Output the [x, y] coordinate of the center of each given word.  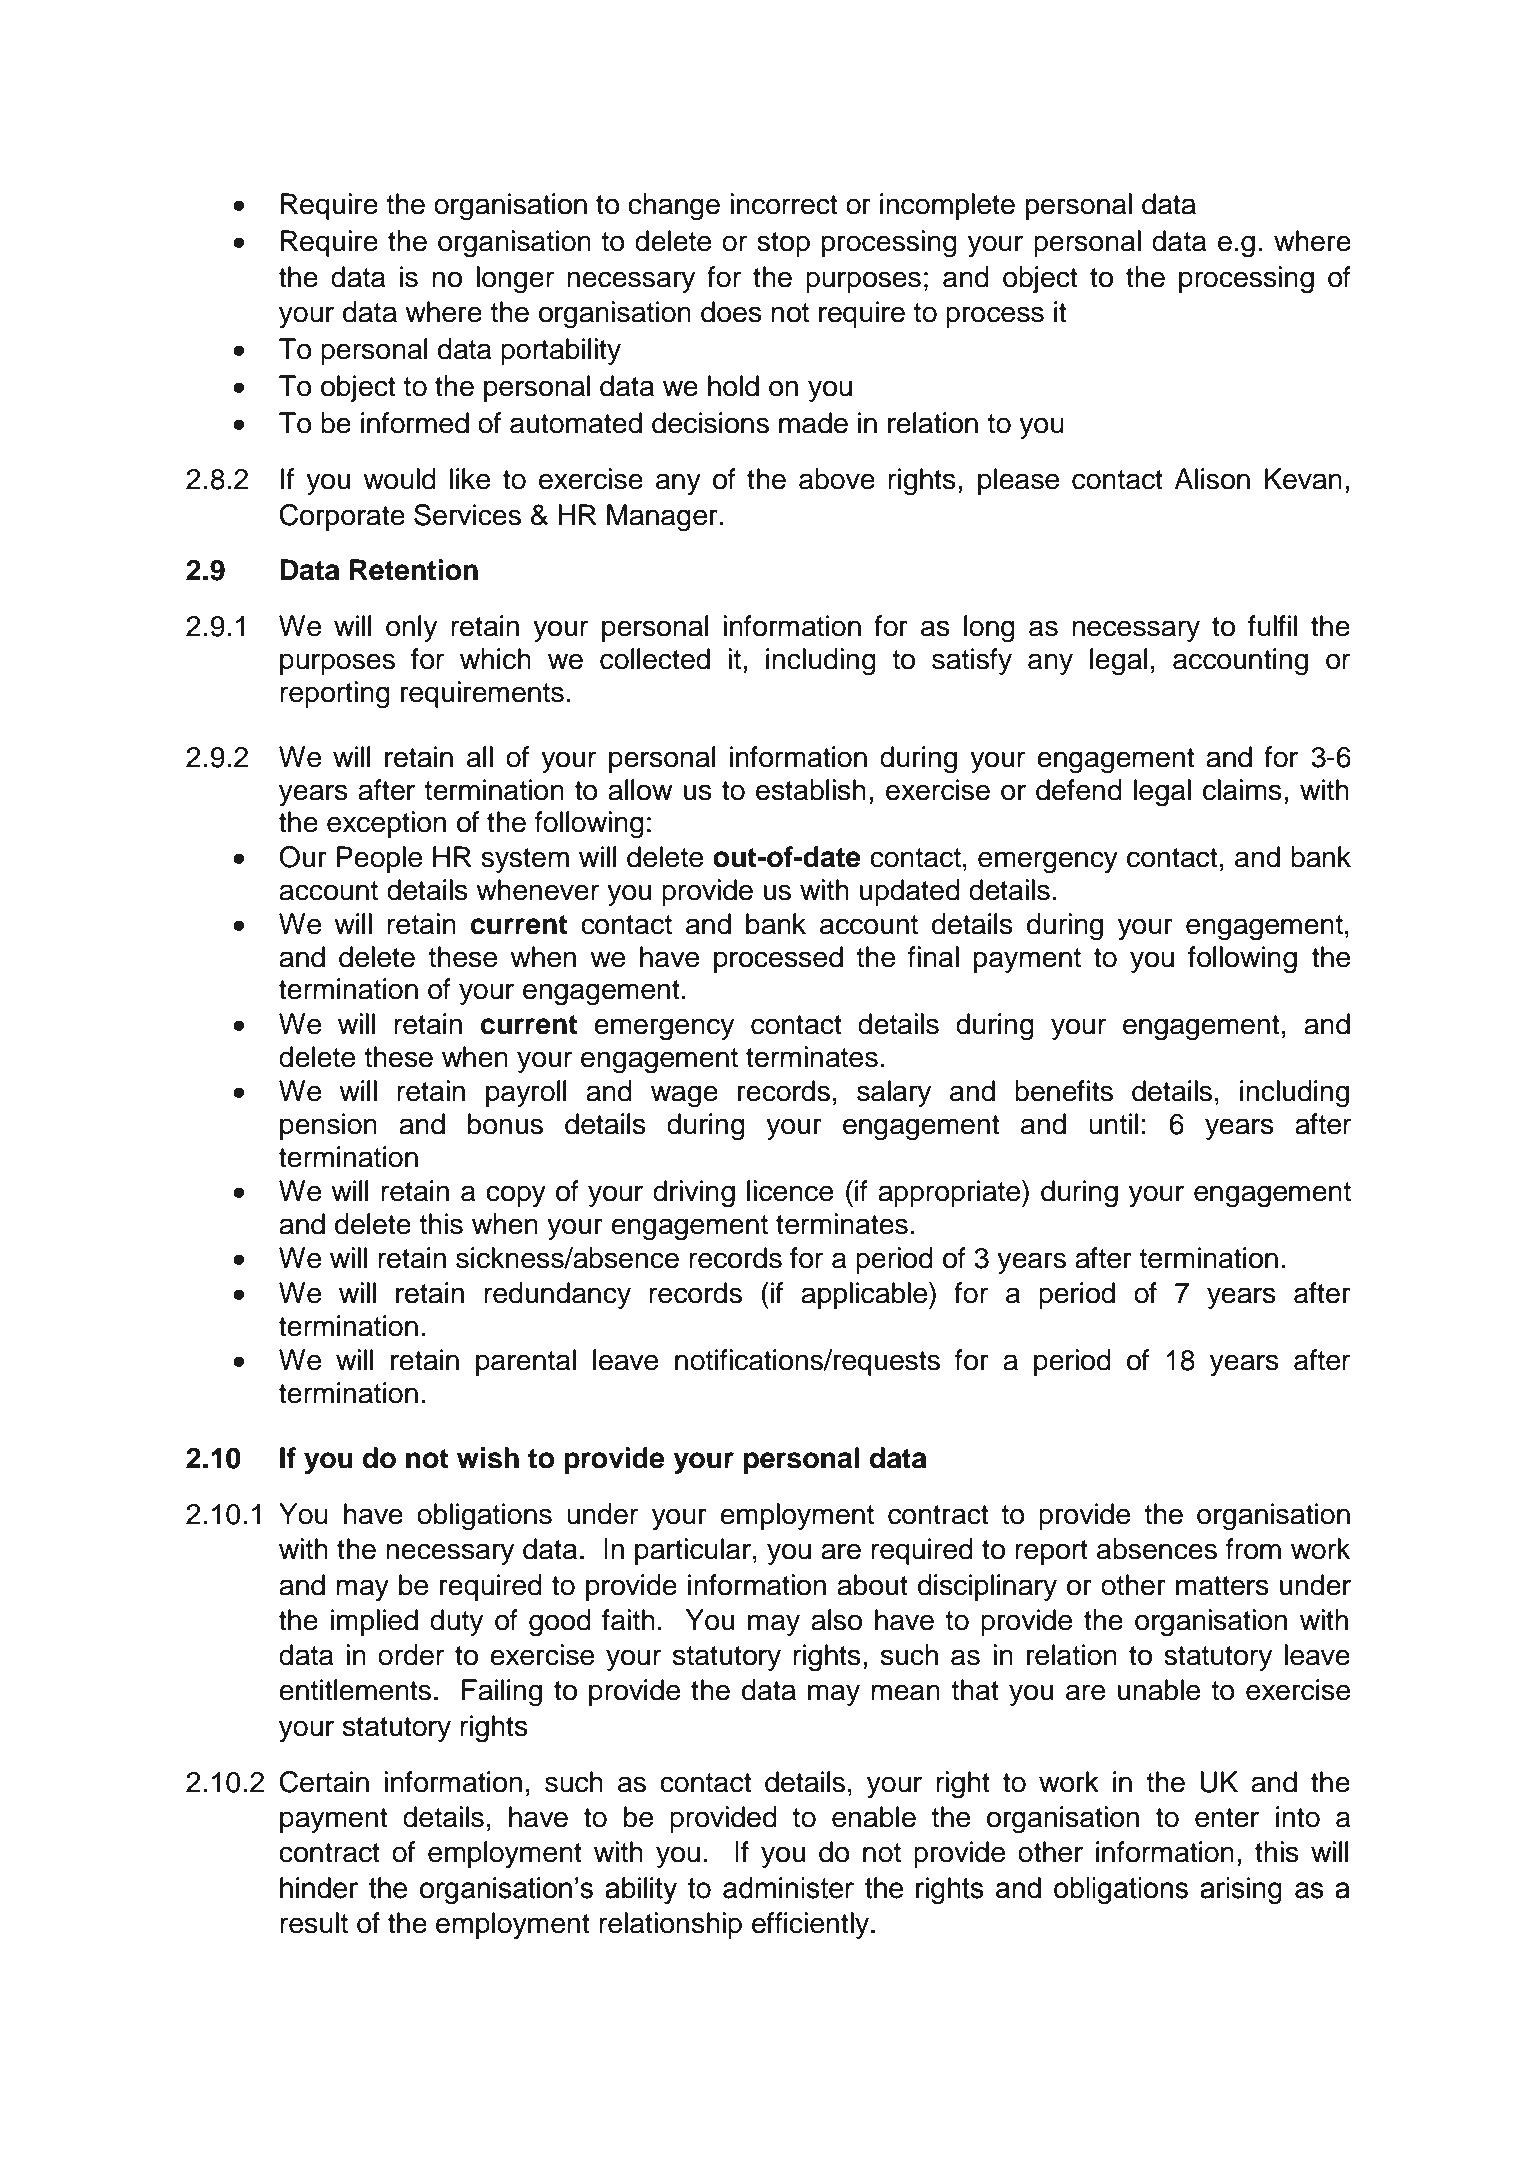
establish [811, 790]
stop [783, 244]
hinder [319, 1888]
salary [894, 1093]
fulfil [1272, 626]
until [1113, 1124]
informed [415, 423]
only [412, 628]
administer [788, 1888]
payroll [526, 1093]
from [1253, 1549]
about [872, 1585]
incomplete [947, 206]
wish [488, 1458]
